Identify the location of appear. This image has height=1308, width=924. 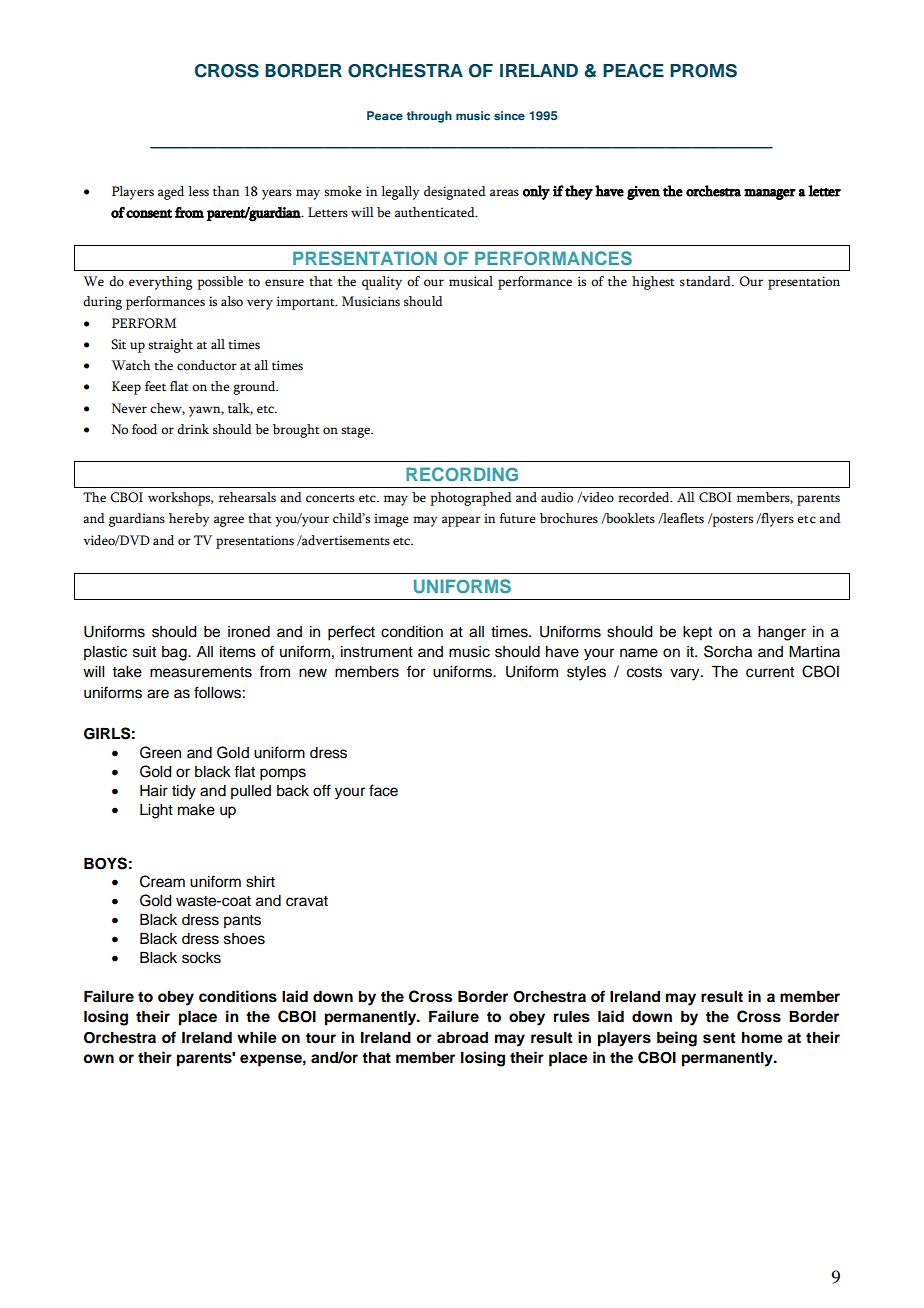
(461, 521).
